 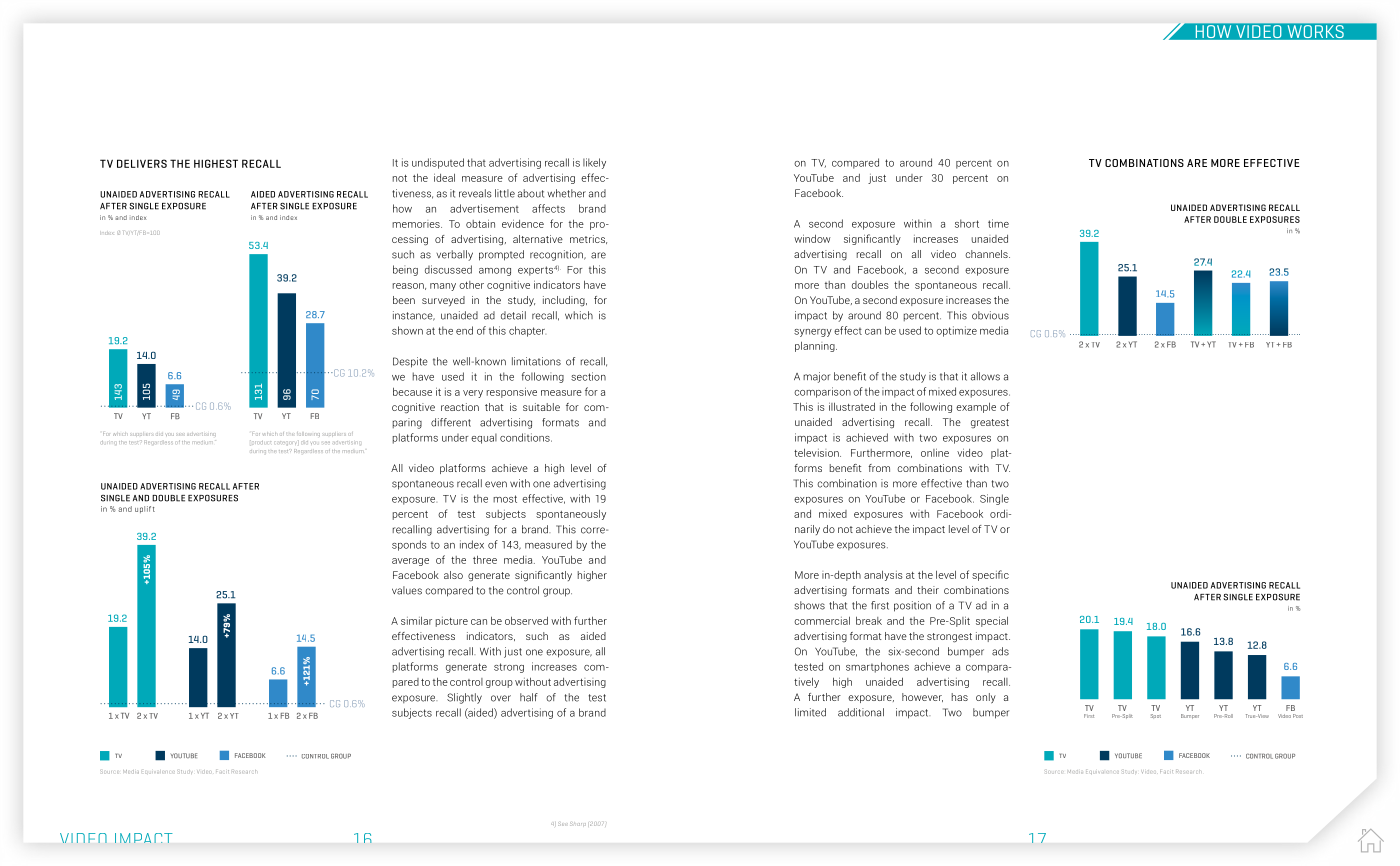 What do you see at coordinates (810, 712) in the page?
I see `limited` at bounding box center [810, 712].
